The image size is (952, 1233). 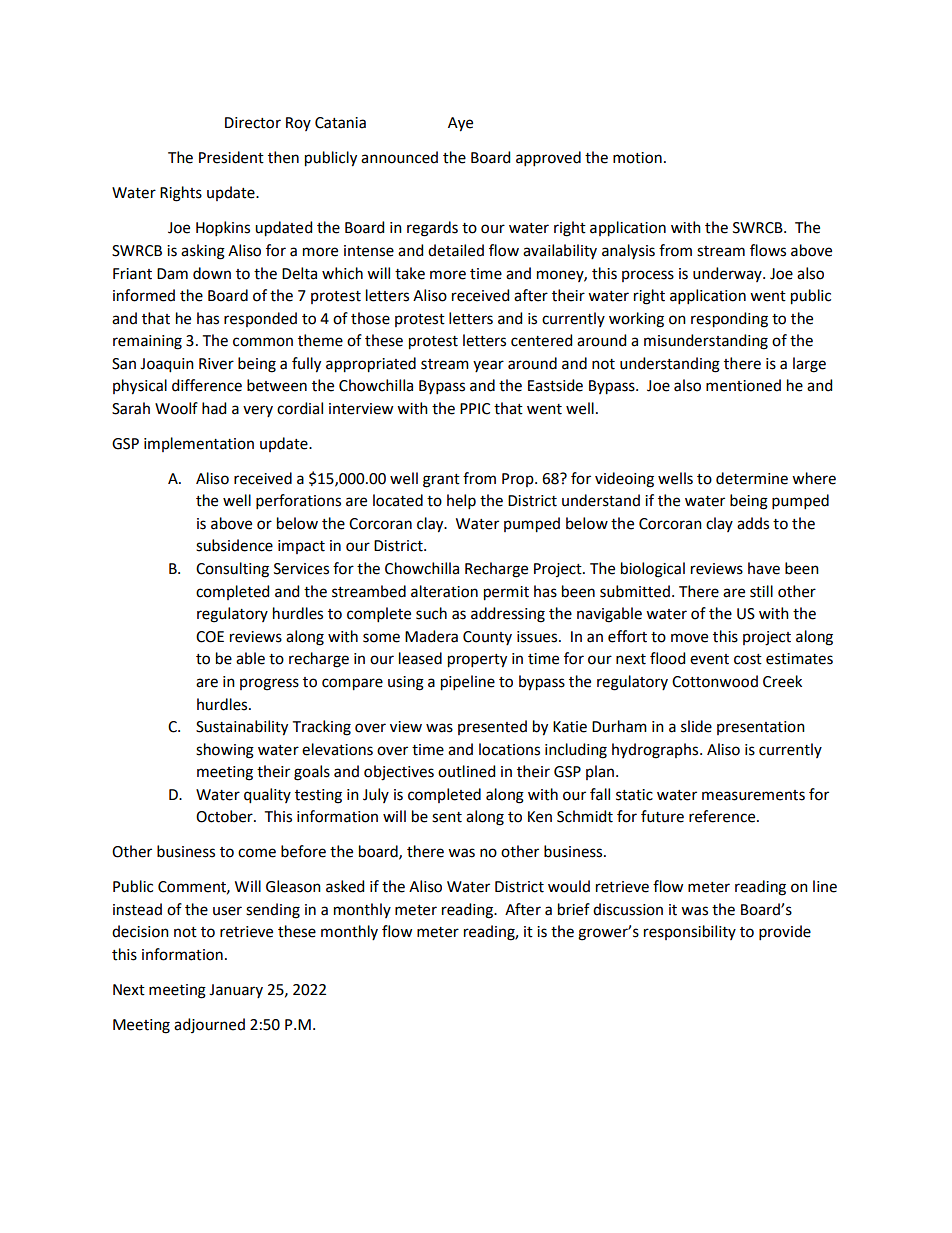 I want to click on year, so click(x=488, y=366).
